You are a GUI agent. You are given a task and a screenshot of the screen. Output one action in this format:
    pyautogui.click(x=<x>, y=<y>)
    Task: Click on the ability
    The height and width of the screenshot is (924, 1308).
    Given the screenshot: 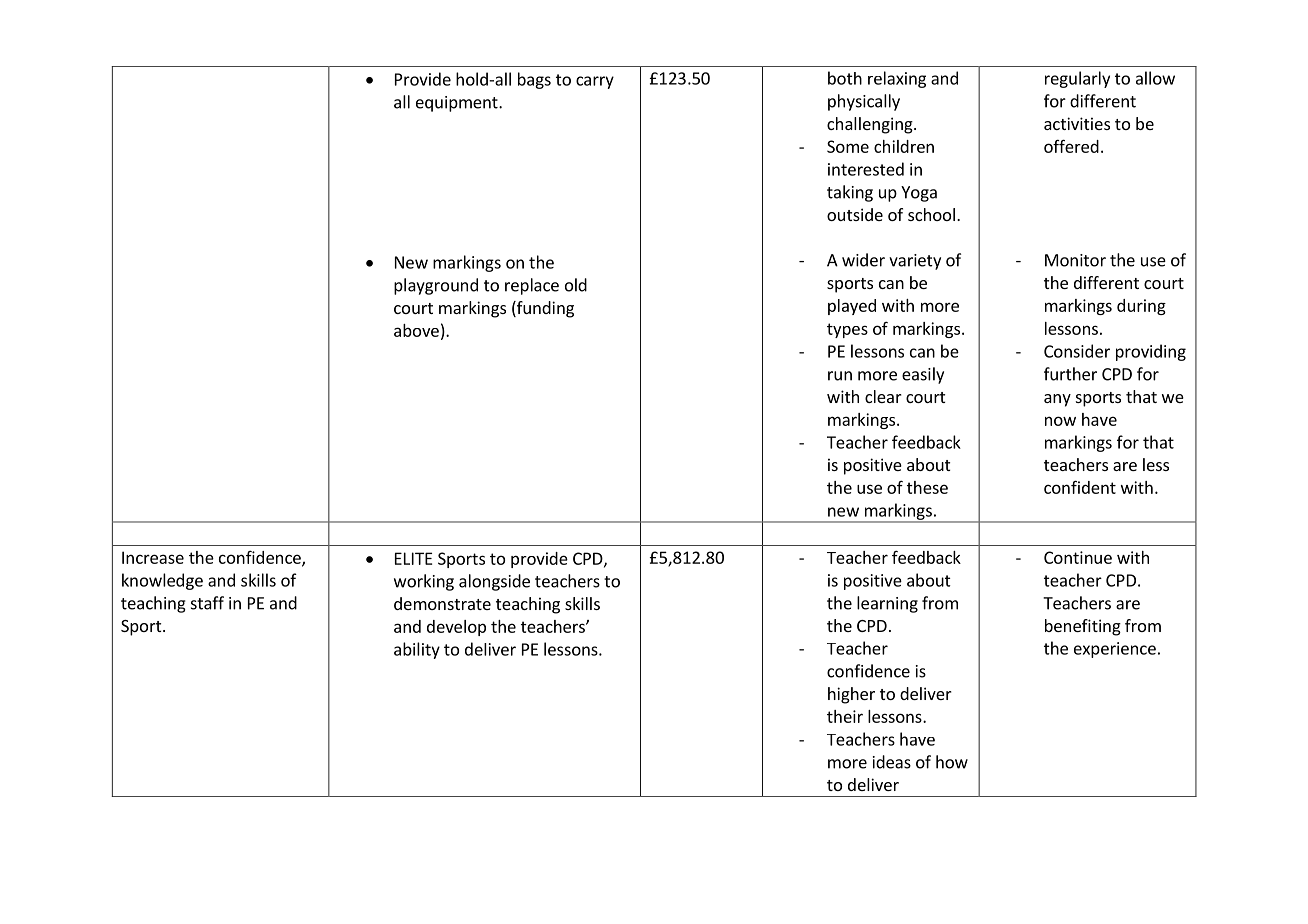 What is the action you would take?
    pyautogui.click(x=417, y=650)
